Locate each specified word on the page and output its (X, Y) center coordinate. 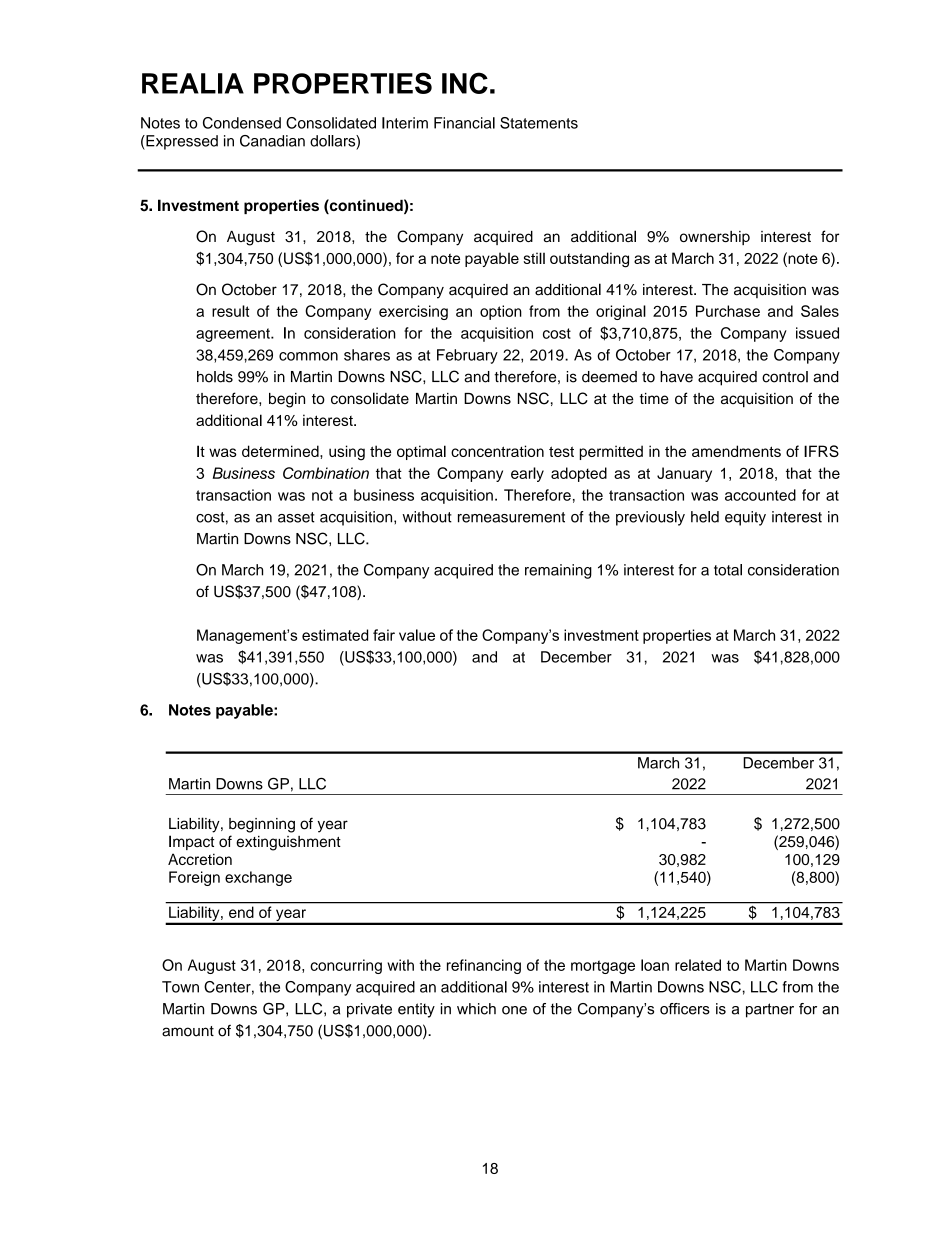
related (698, 965)
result (231, 311)
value (417, 635)
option (501, 312)
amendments (736, 451)
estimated (335, 635)
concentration (497, 451)
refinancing (484, 966)
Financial (464, 123)
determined (281, 451)
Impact (191, 842)
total (728, 570)
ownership (715, 238)
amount (188, 1031)
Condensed (242, 123)
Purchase (728, 311)
